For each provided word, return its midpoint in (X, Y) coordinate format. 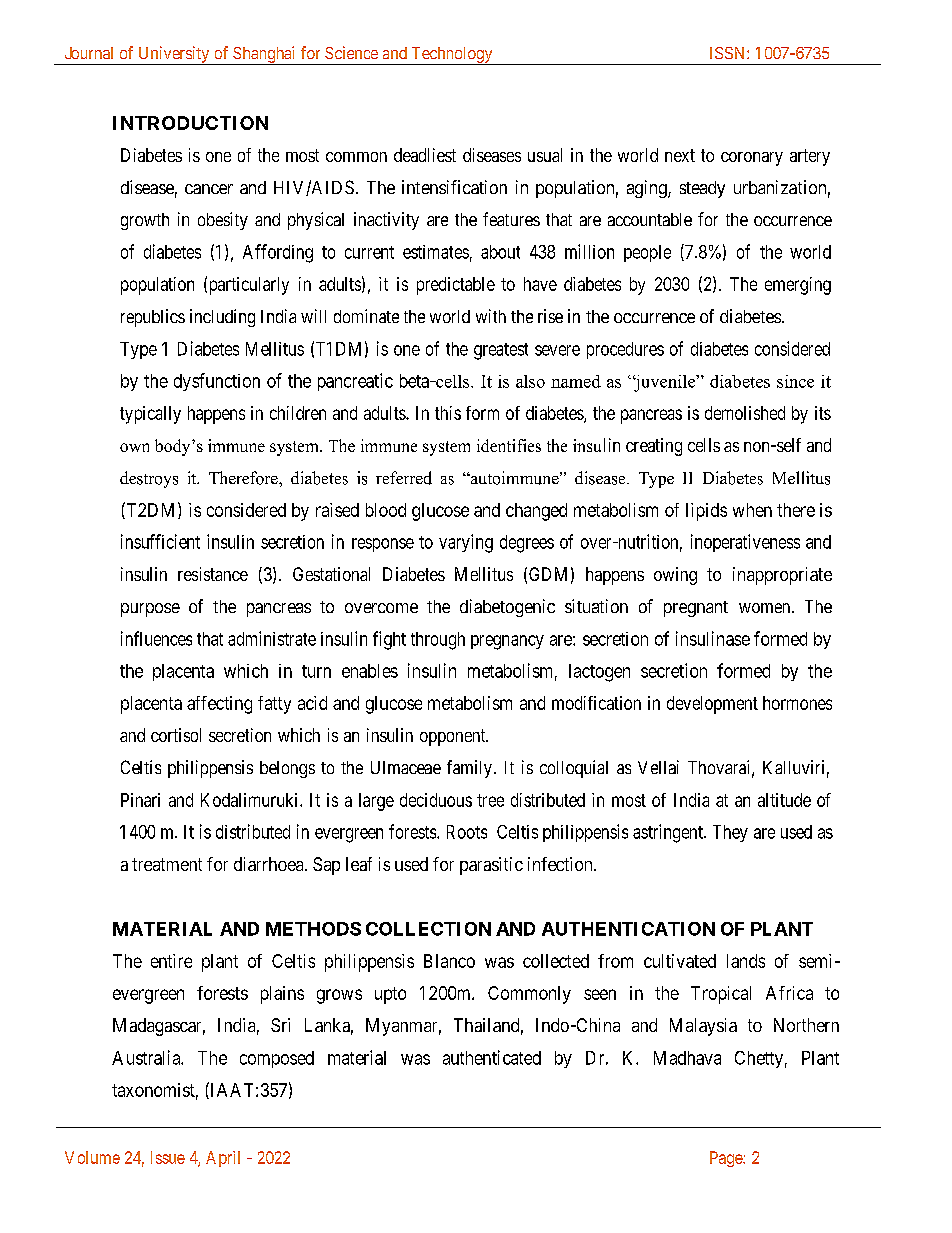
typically (150, 415)
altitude (784, 800)
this (448, 413)
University (174, 55)
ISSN (729, 53)
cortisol (176, 735)
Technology (452, 56)
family (469, 769)
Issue (168, 1157)
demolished (745, 413)
